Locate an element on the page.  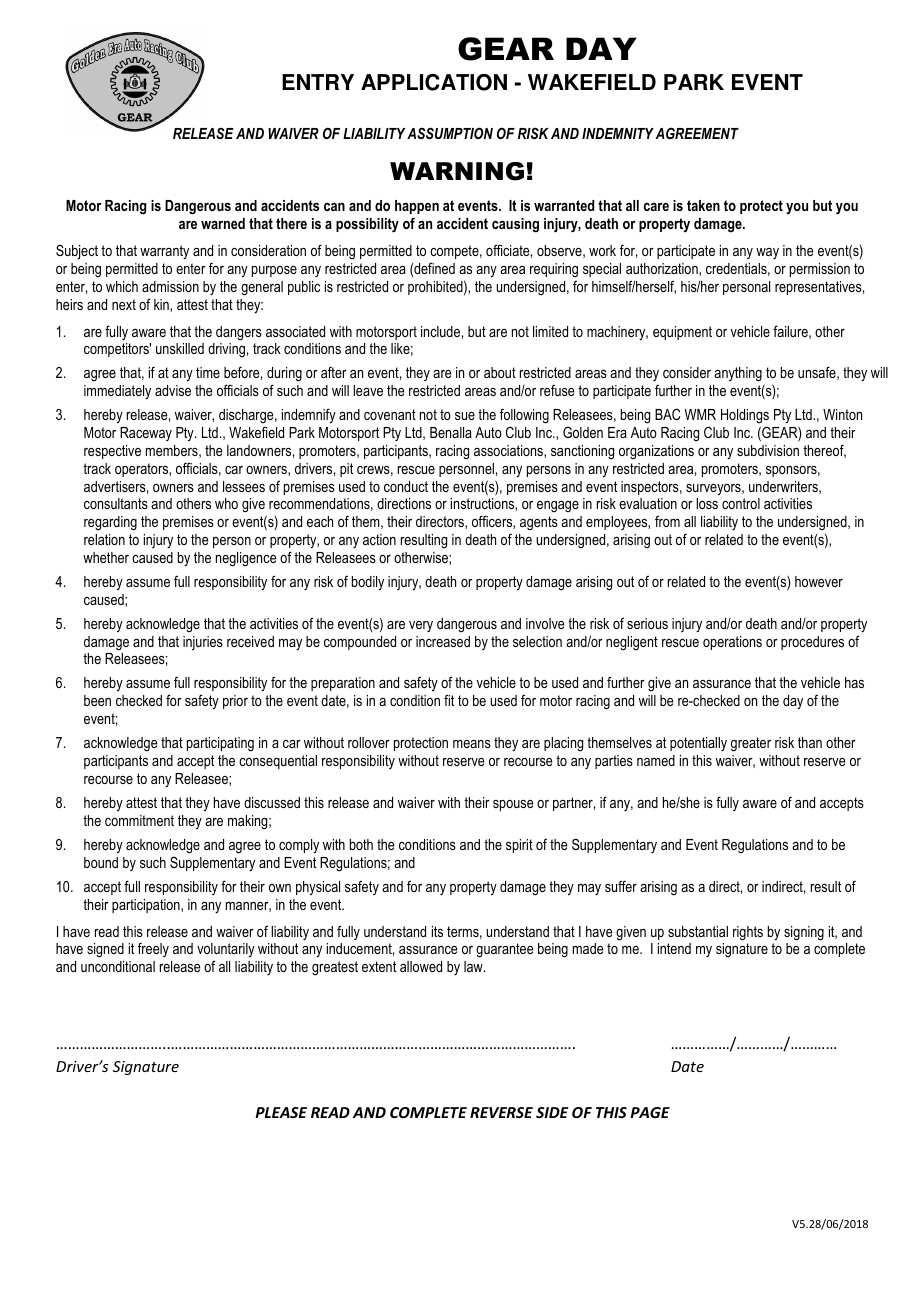
commitment is located at coordinates (139, 820).
